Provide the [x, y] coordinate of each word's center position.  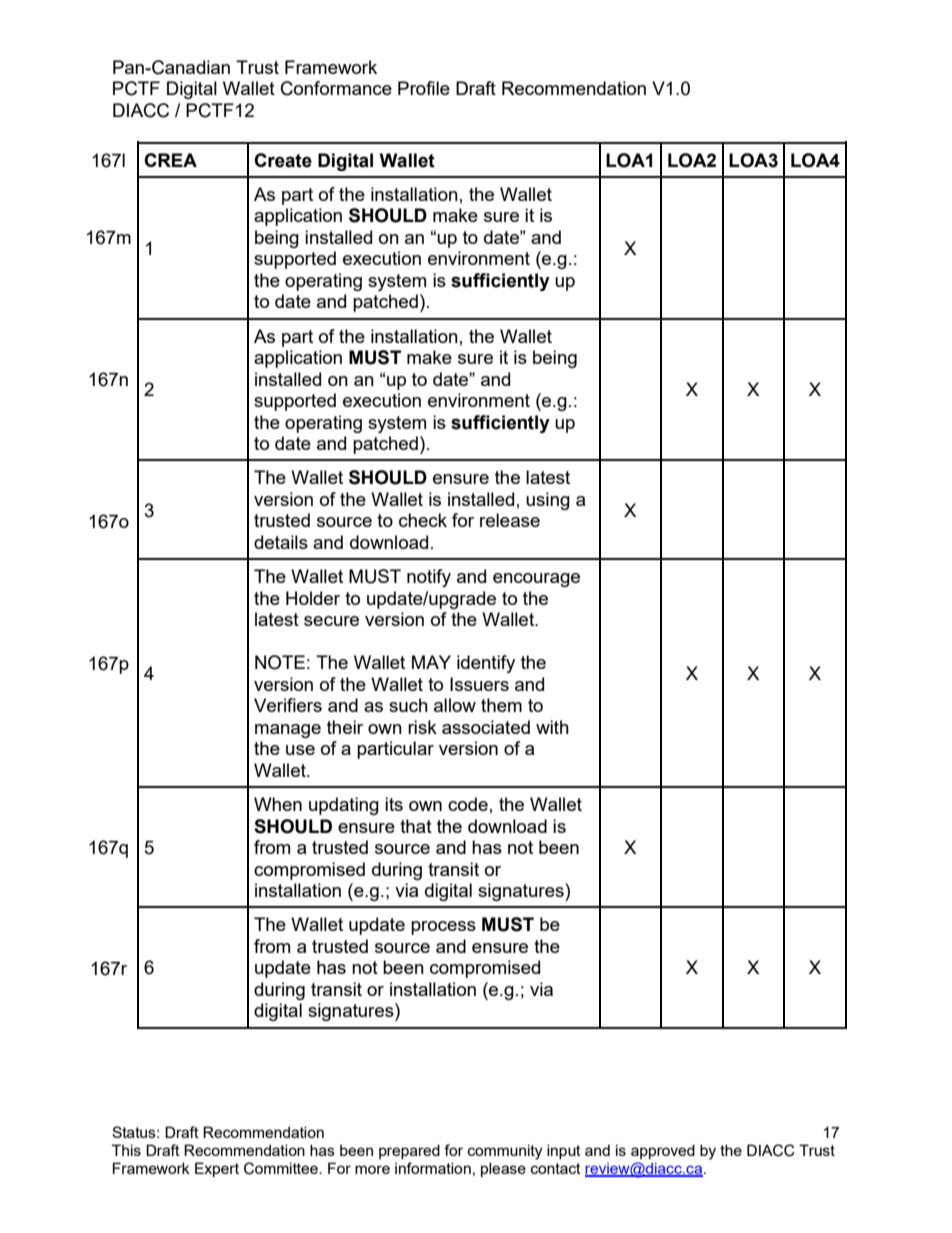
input [564, 1151]
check [423, 520]
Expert [217, 1169]
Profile [424, 88]
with [552, 727]
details [281, 542]
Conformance [336, 88]
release [510, 520]
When [278, 804]
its [394, 804]
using [548, 501]
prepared [409, 1151]
